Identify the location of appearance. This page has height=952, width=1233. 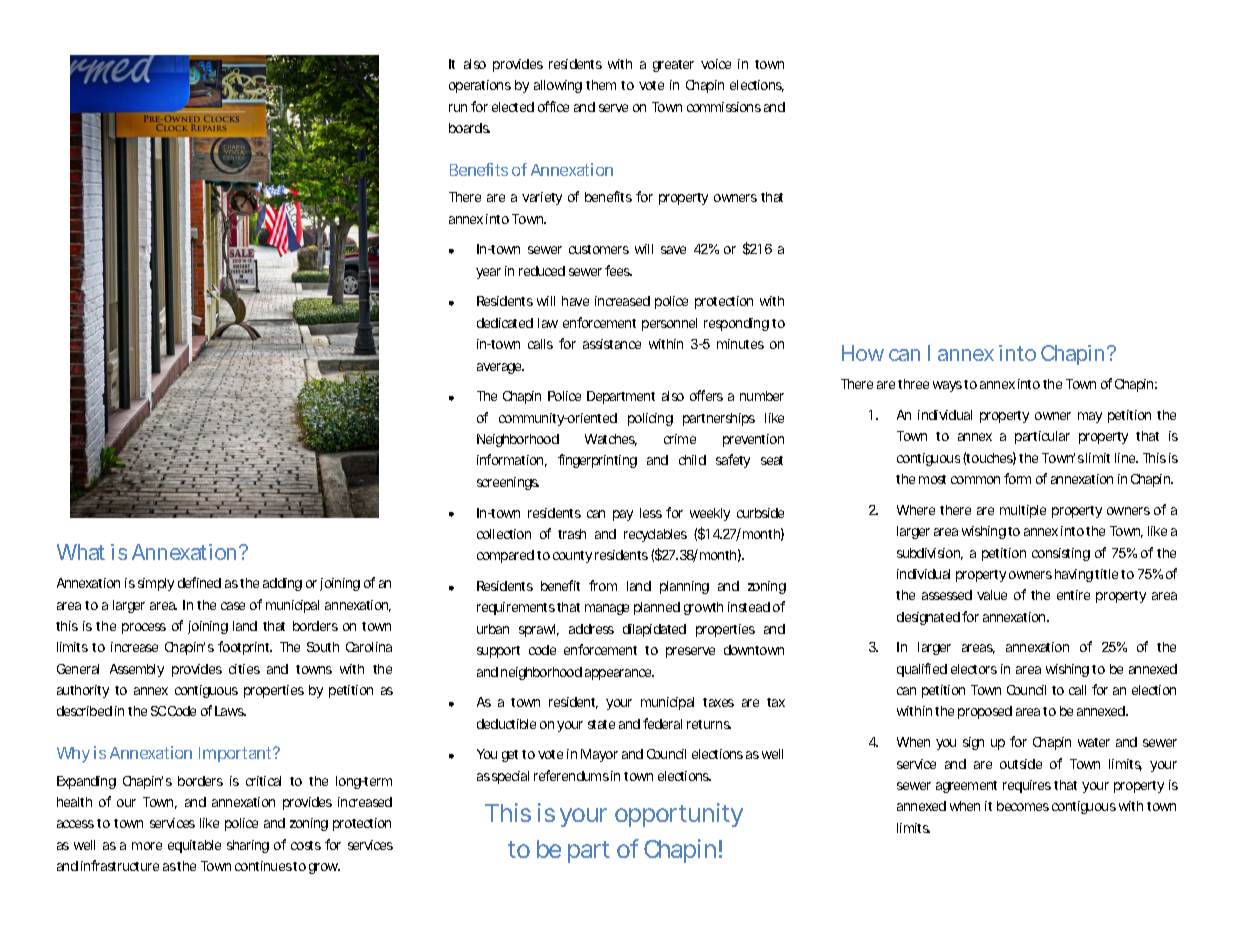
(619, 674).
